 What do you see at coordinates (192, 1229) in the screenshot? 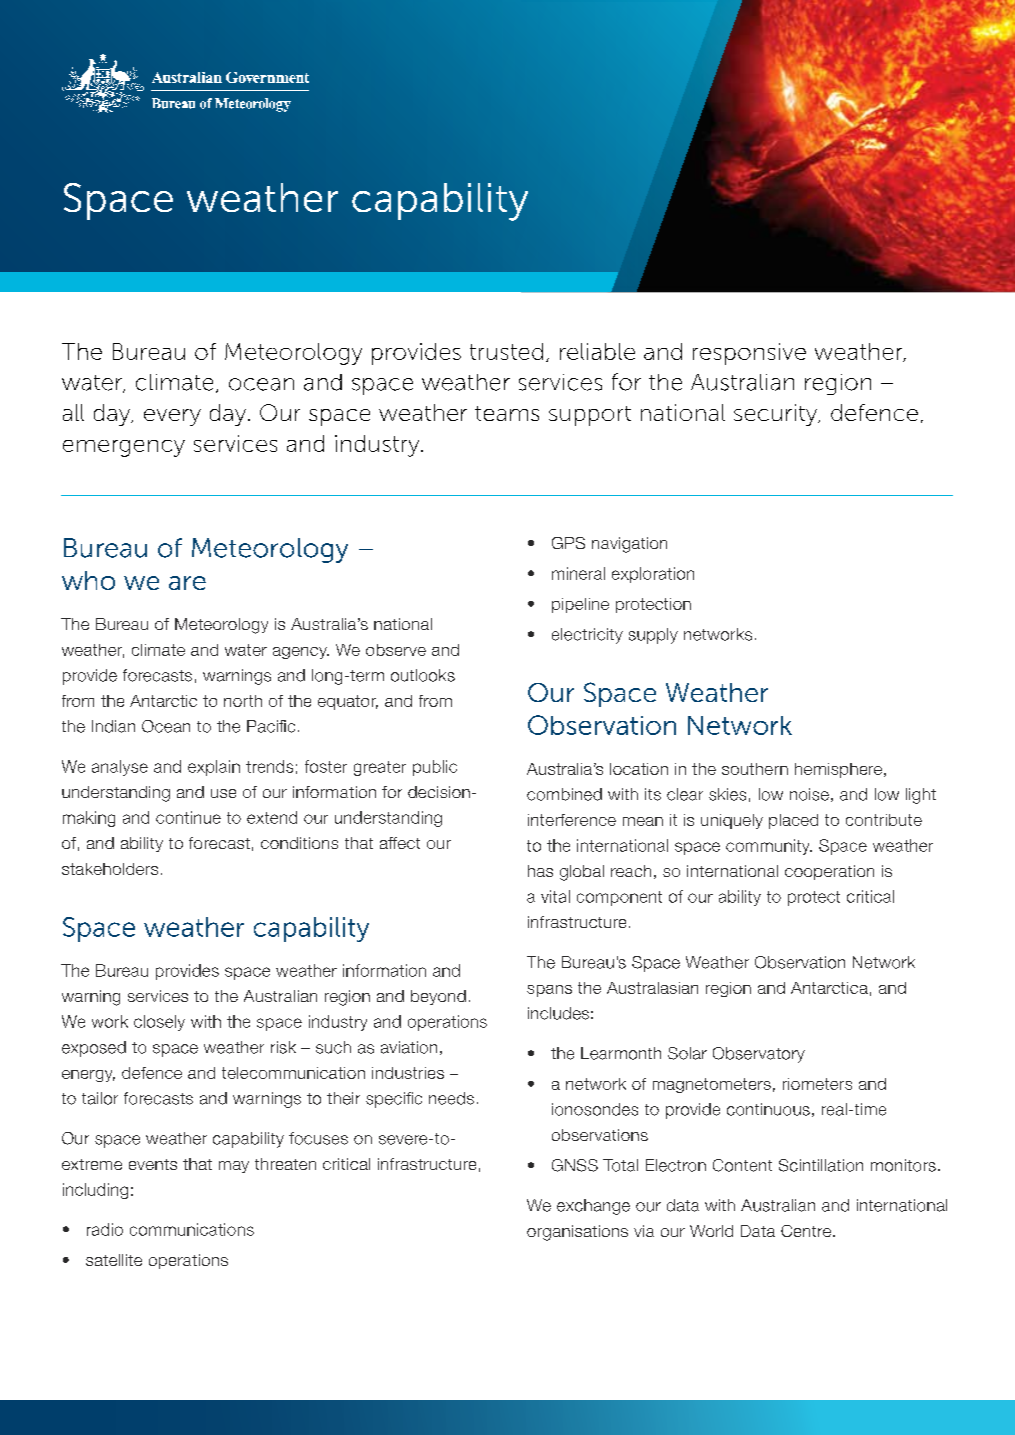
I see `communications` at bounding box center [192, 1229].
